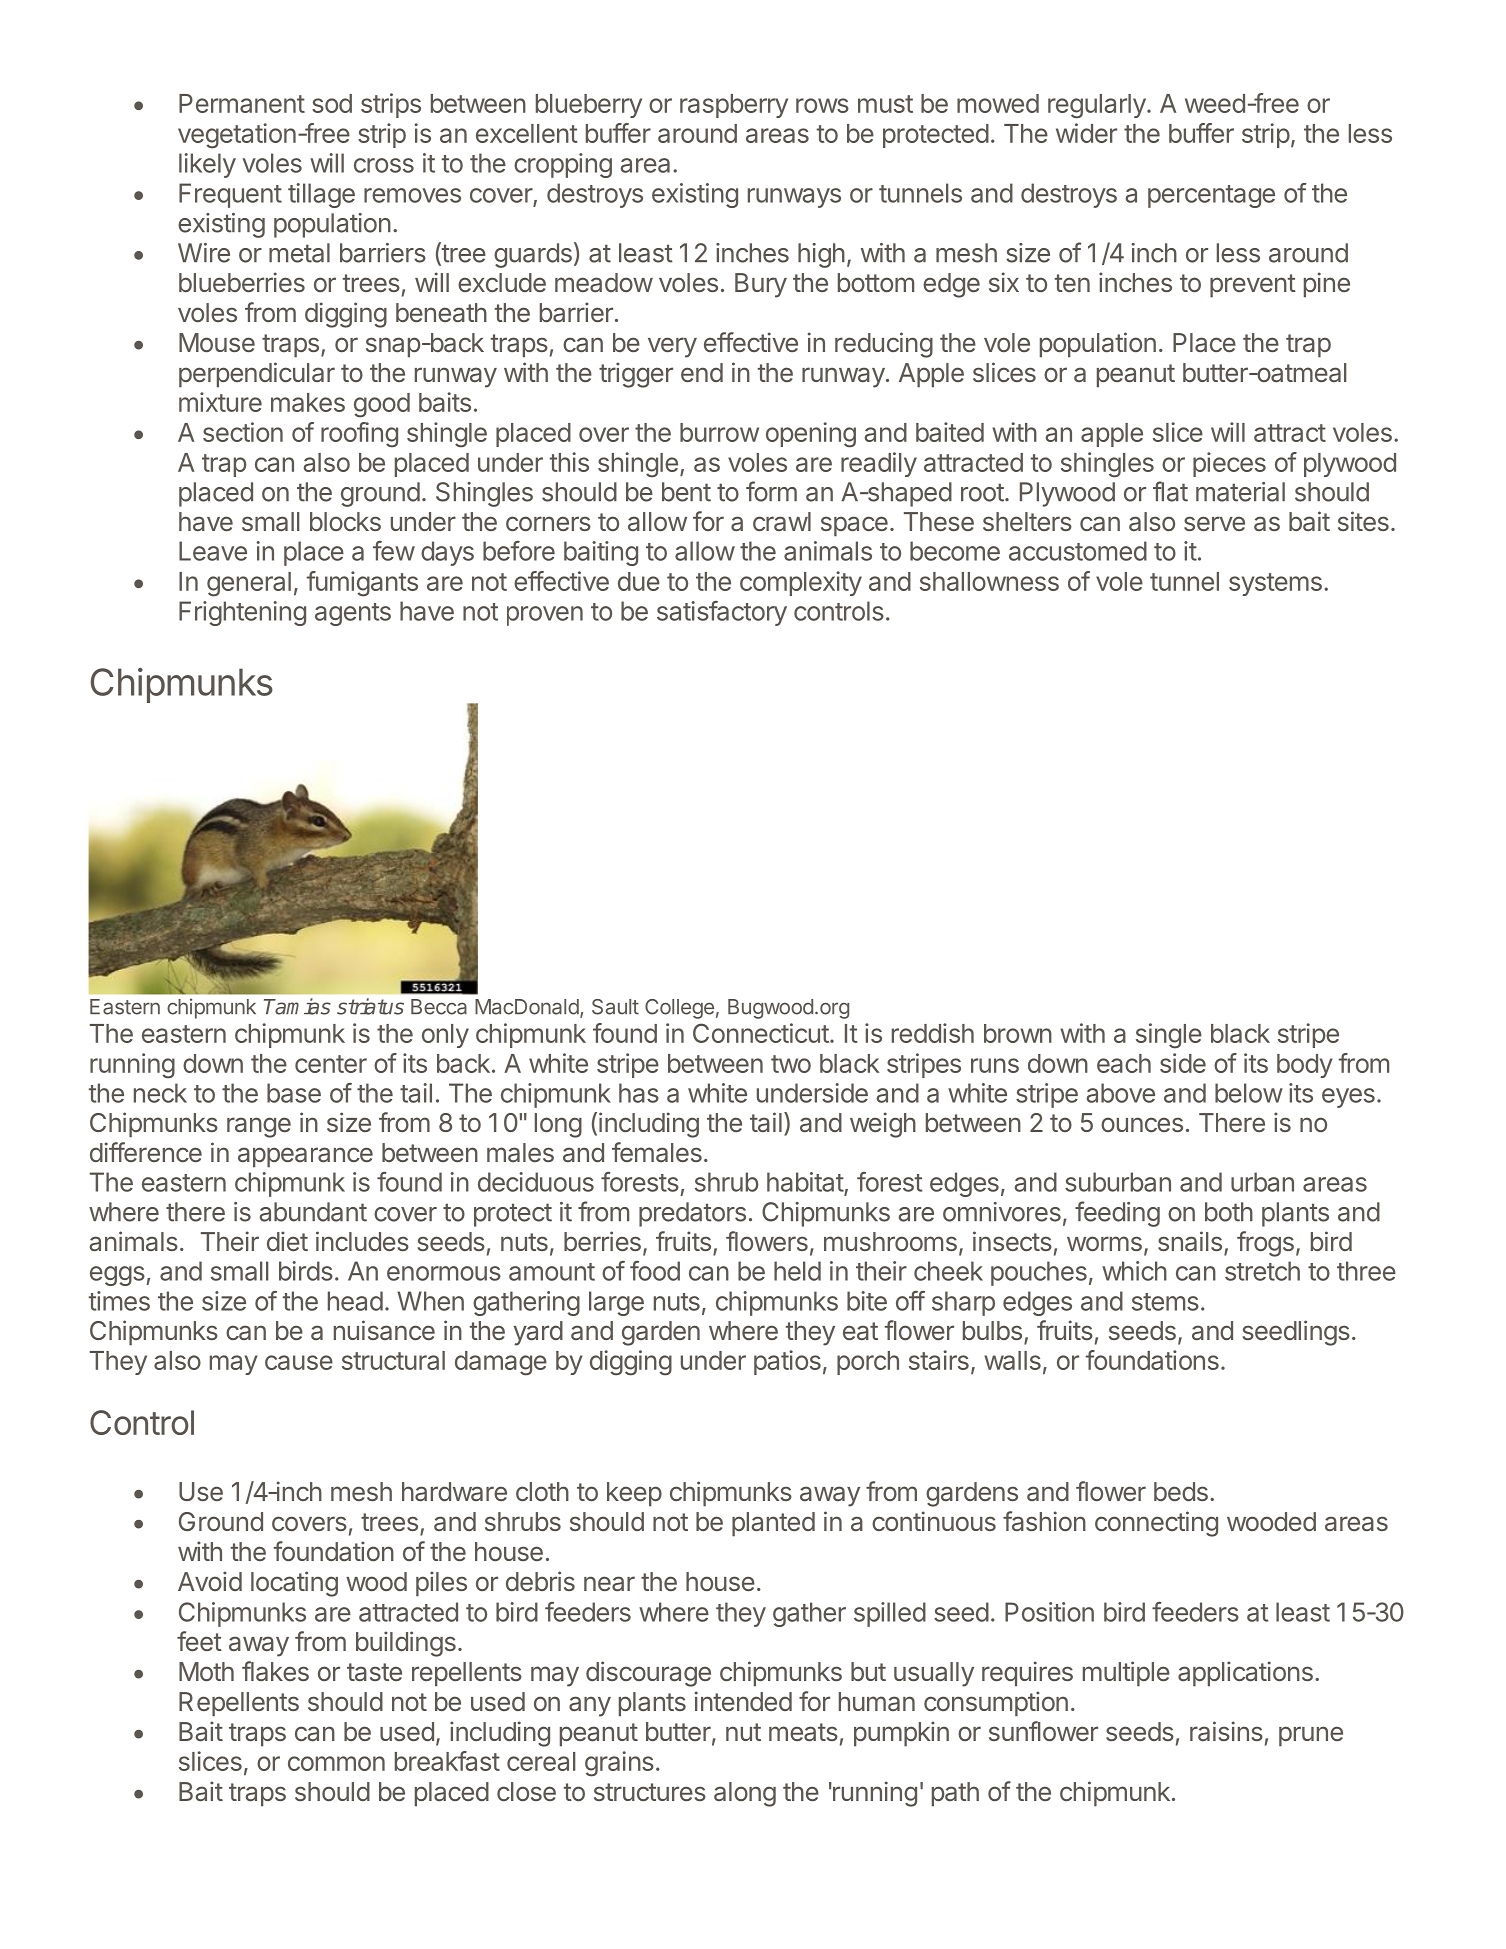  I want to click on percentage, so click(1211, 196).
